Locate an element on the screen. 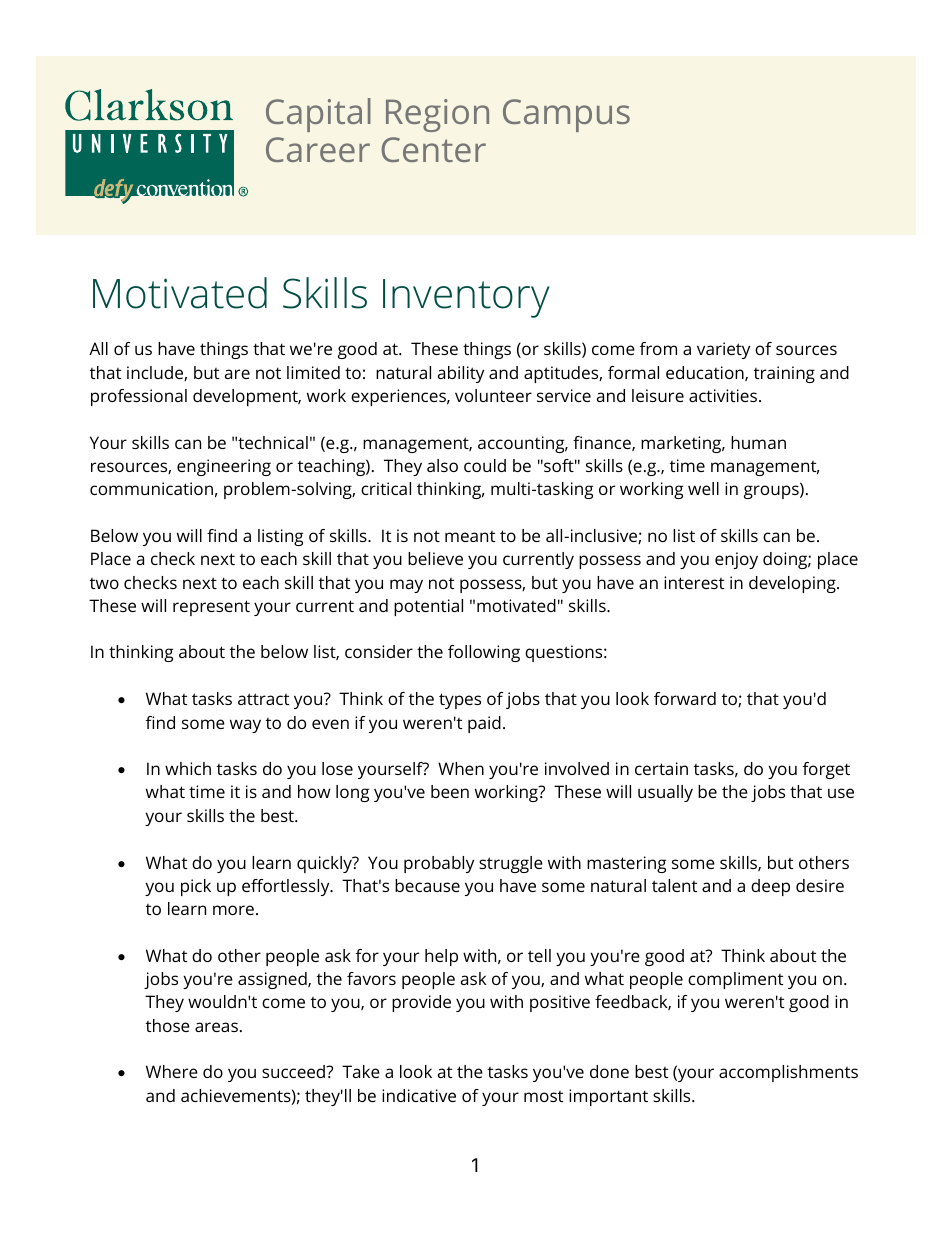 The height and width of the screenshot is (1233, 952). Center is located at coordinates (434, 149).
